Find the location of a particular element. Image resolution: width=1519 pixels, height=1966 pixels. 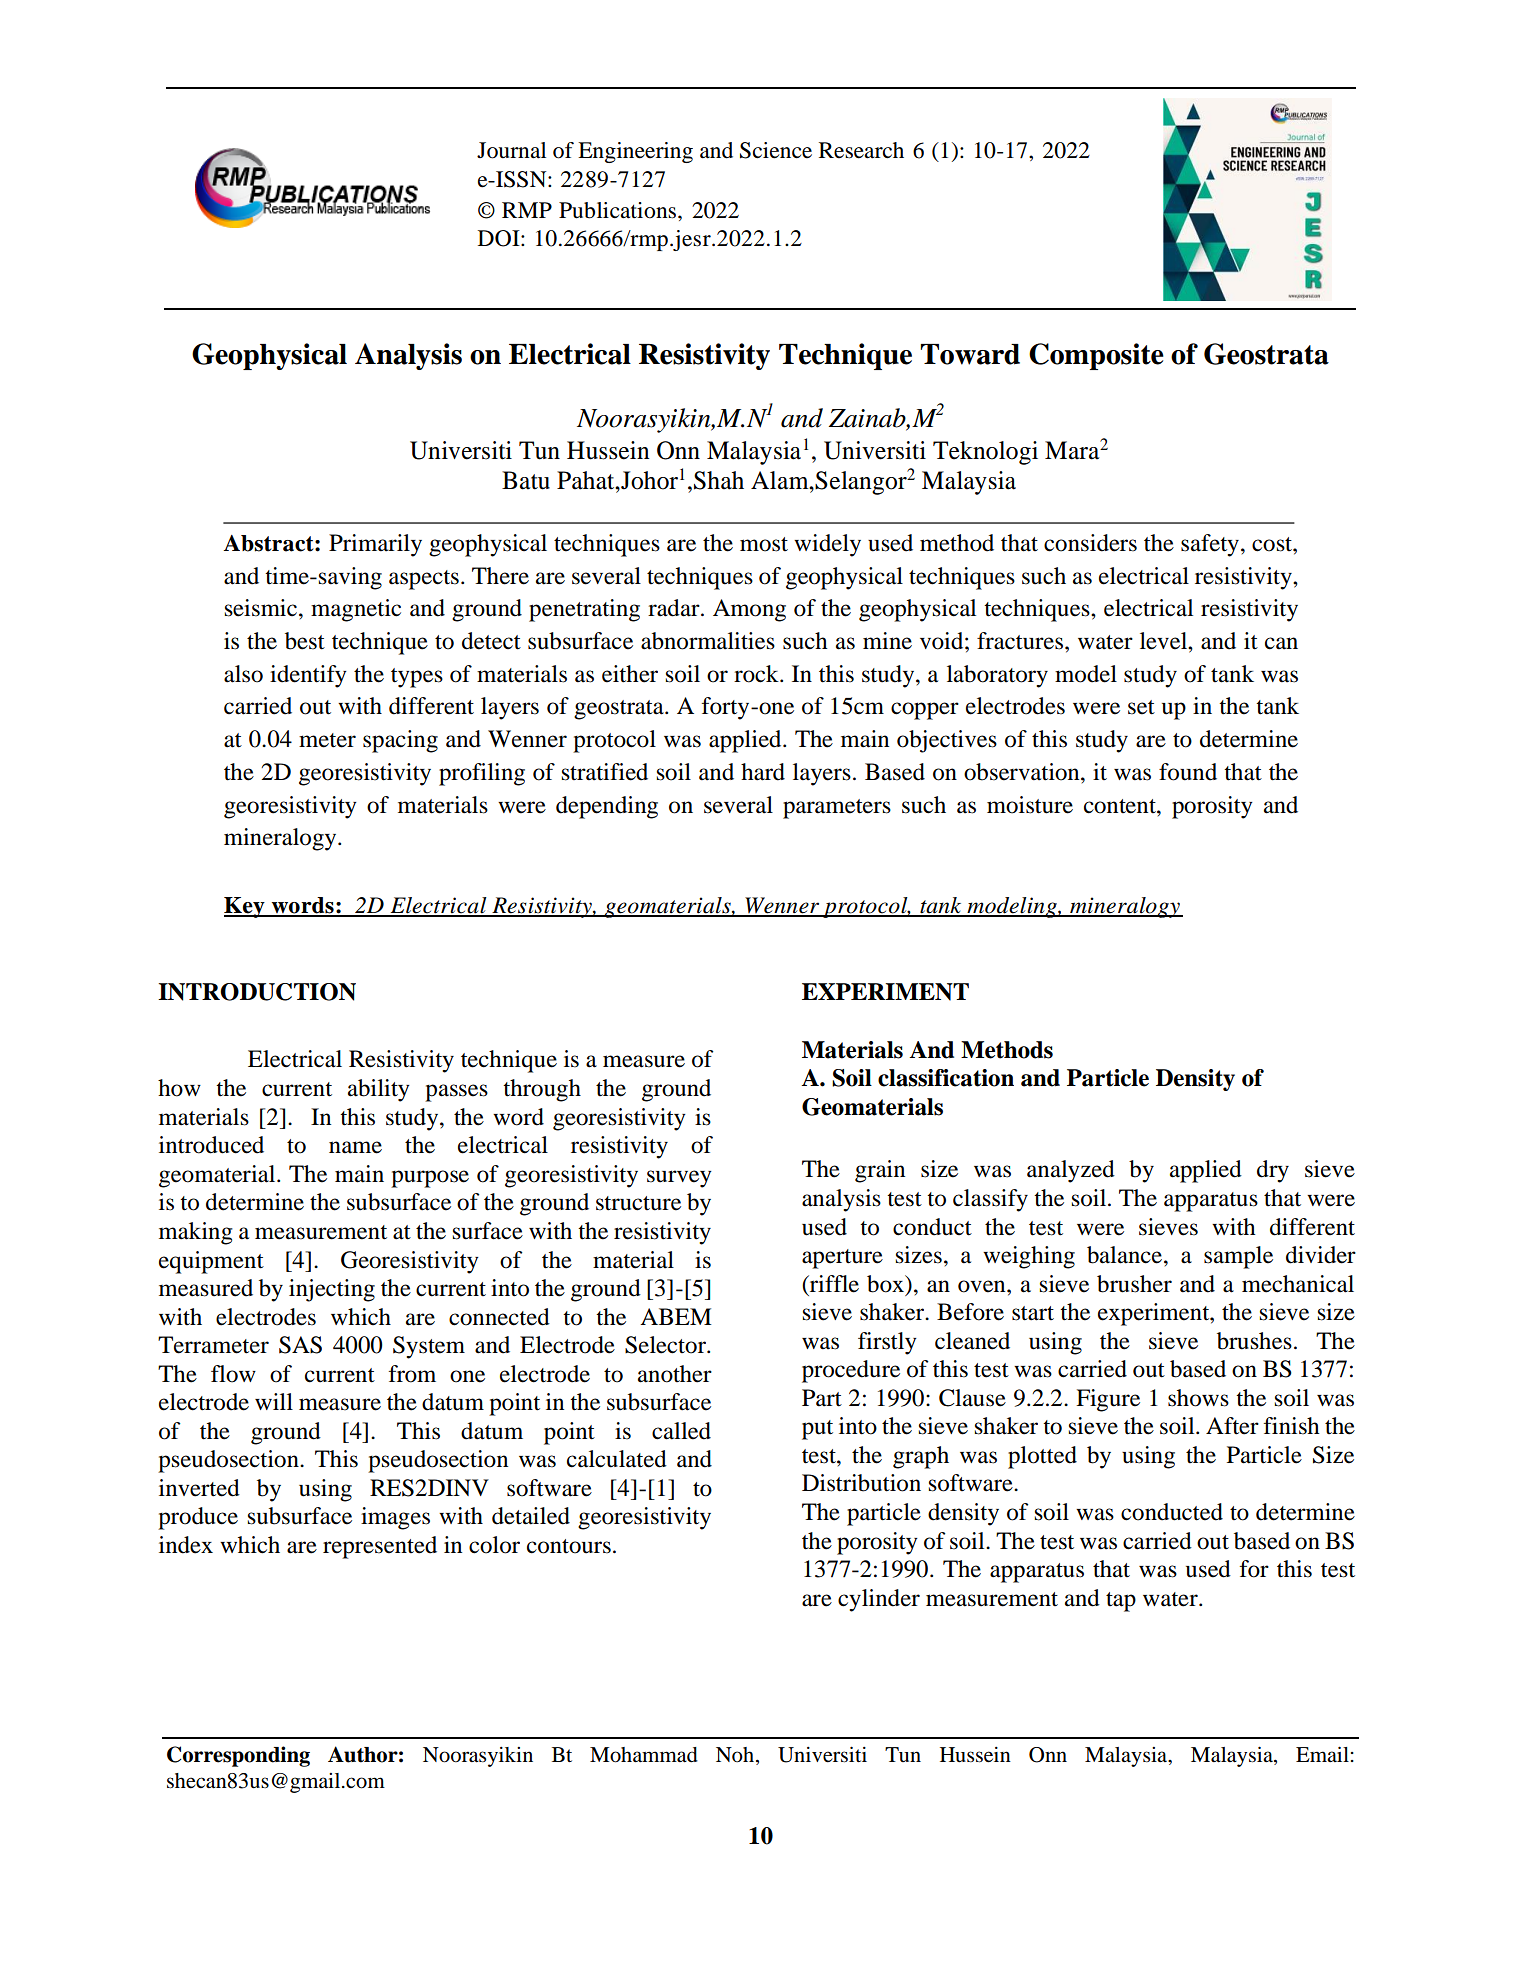

set is located at coordinates (1141, 707).
